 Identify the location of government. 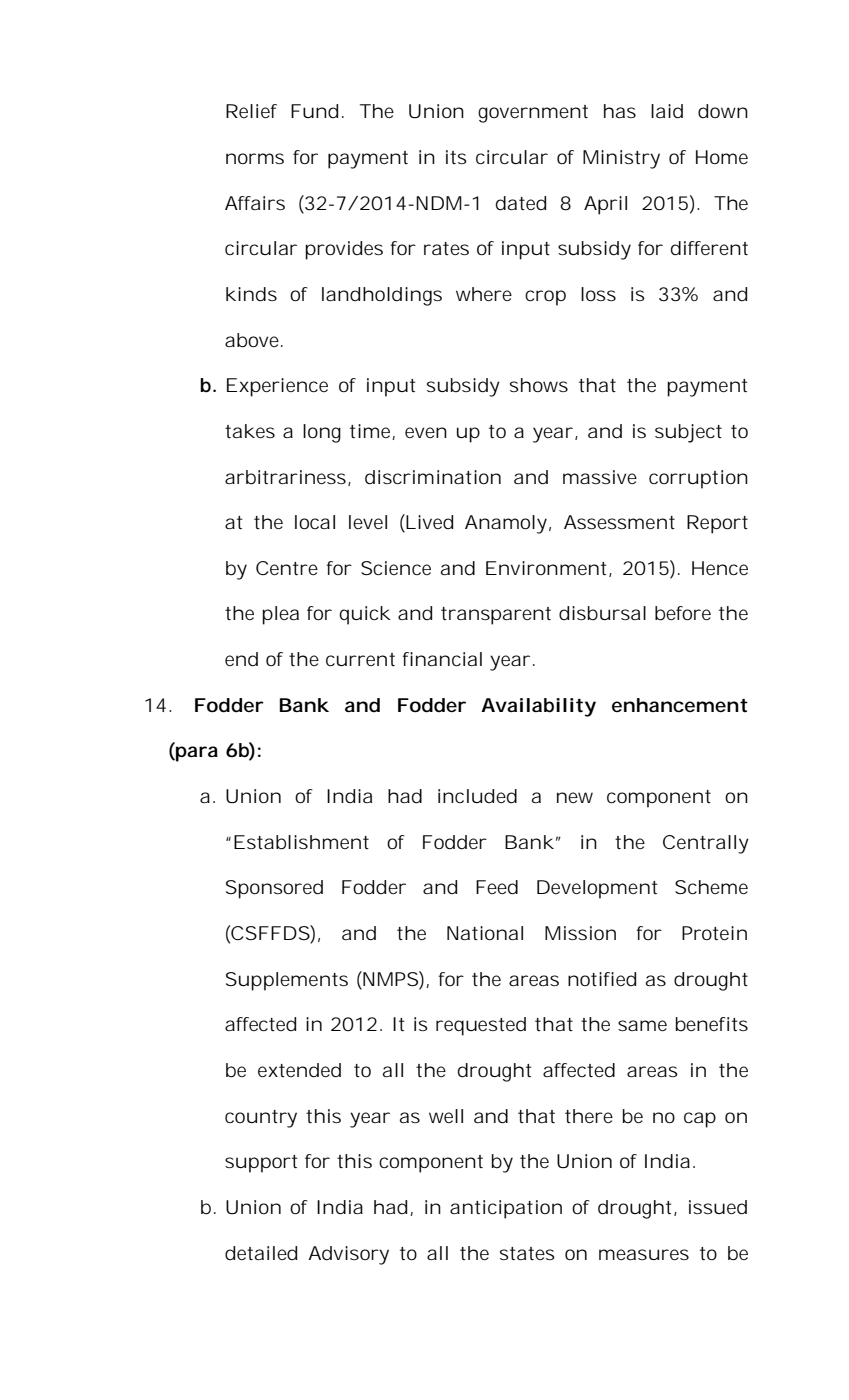
(533, 114).
